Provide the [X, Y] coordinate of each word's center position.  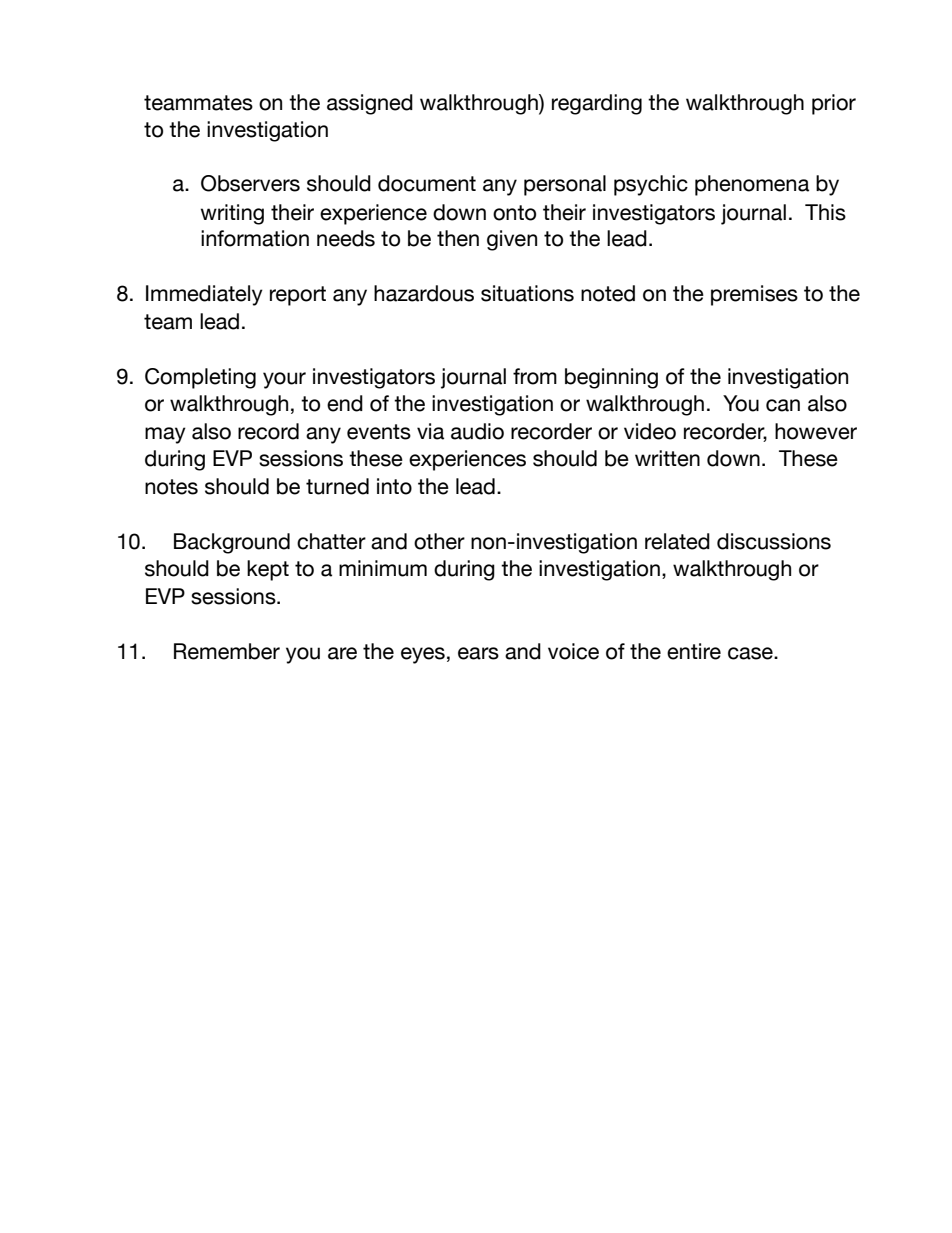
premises [754, 295]
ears [478, 653]
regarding [597, 104]
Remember [227, 651]
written [667, 458]
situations [527, 293]
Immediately [204, 295]
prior [834, 104]
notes [171, 487]
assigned [370, 104]
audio [477, 431]
